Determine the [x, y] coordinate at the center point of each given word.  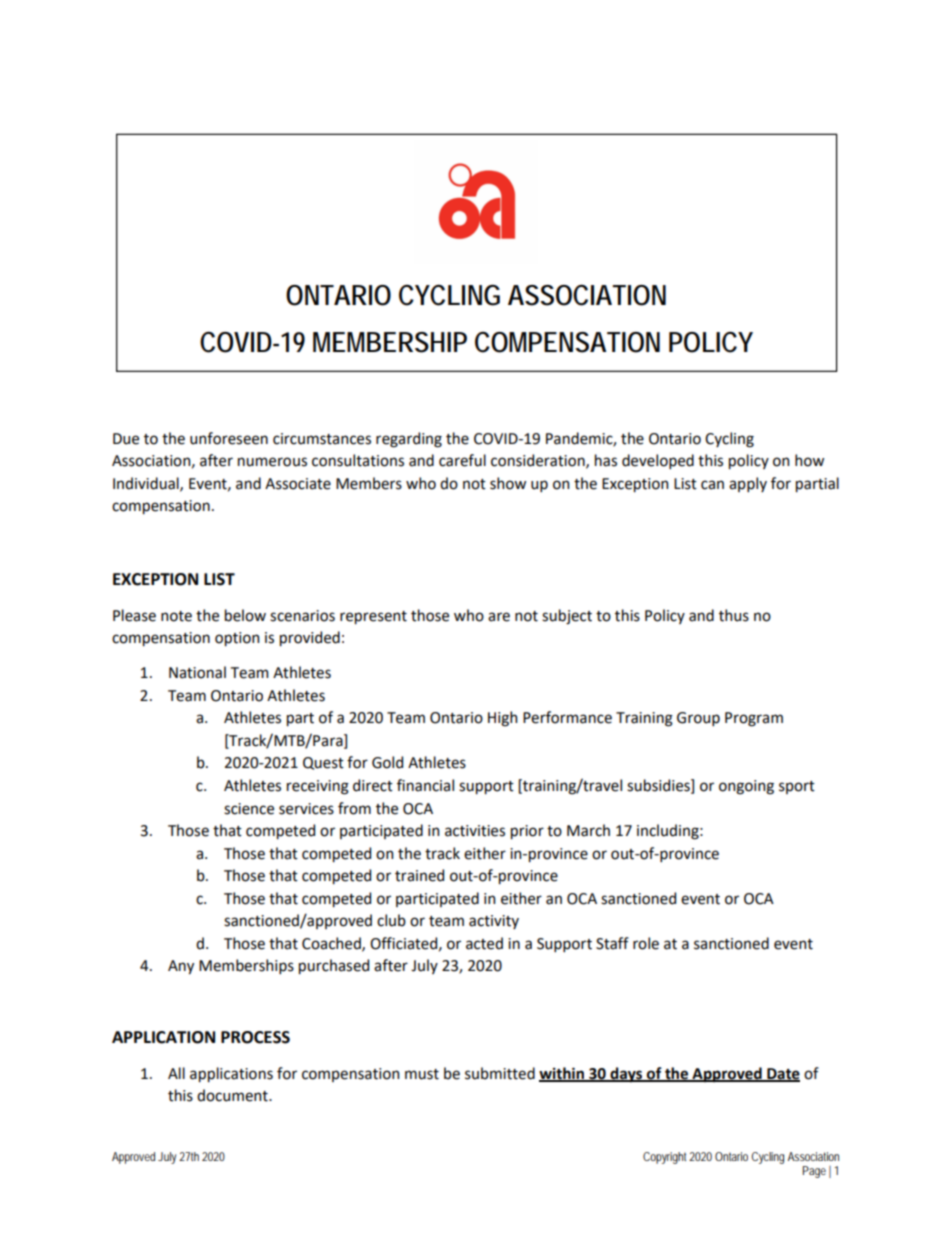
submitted [500, 1073]
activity [494, 922]
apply [748, 484]
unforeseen [229, 438]
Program [754, 719]
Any [181, 967]
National [197, 672]
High [502, 719]
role [646, 943]
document [233, 1095]
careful [462, 460]
